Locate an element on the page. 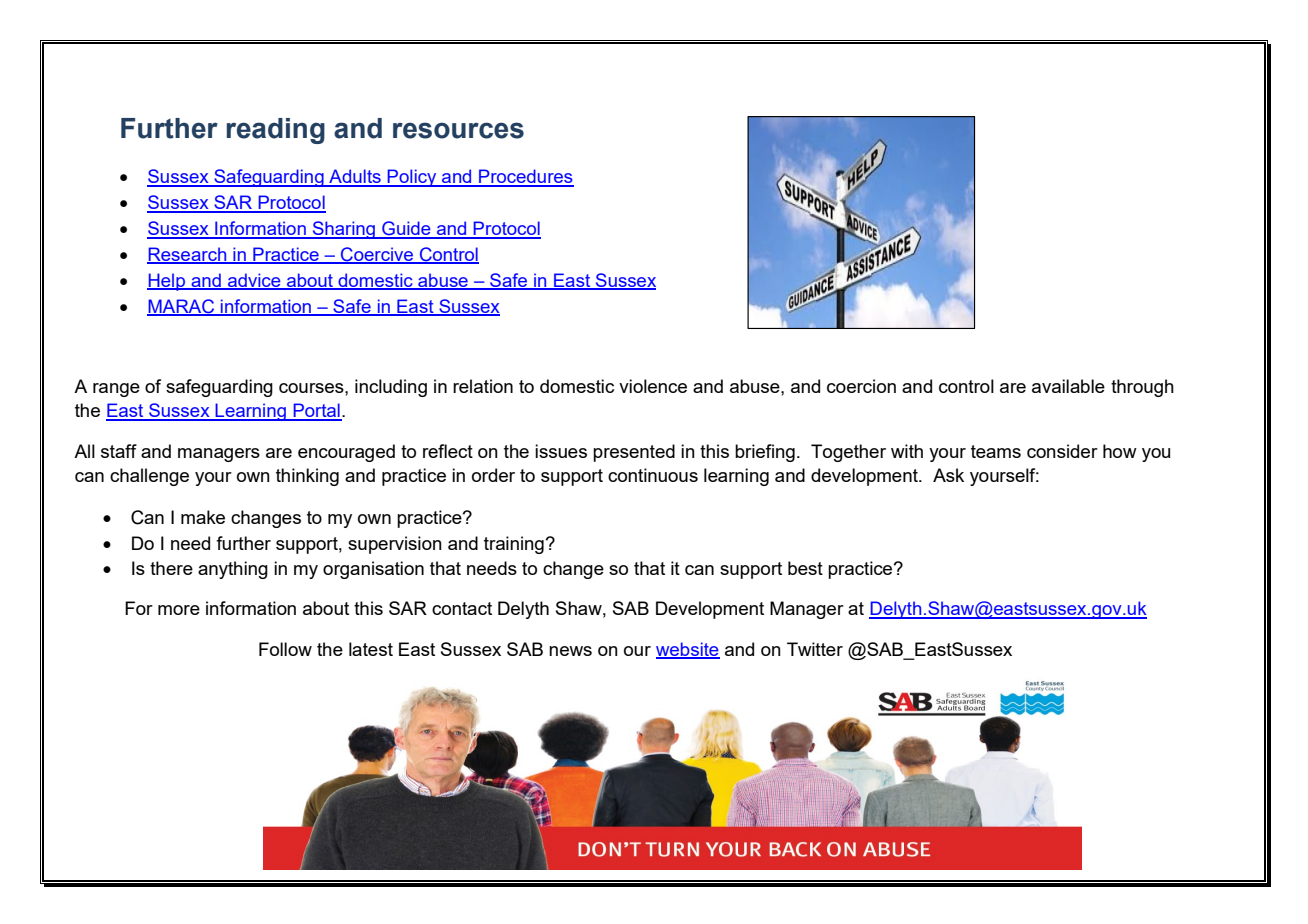 This image has width=1308, height=924. advice is located at coordinates (254, 281).
